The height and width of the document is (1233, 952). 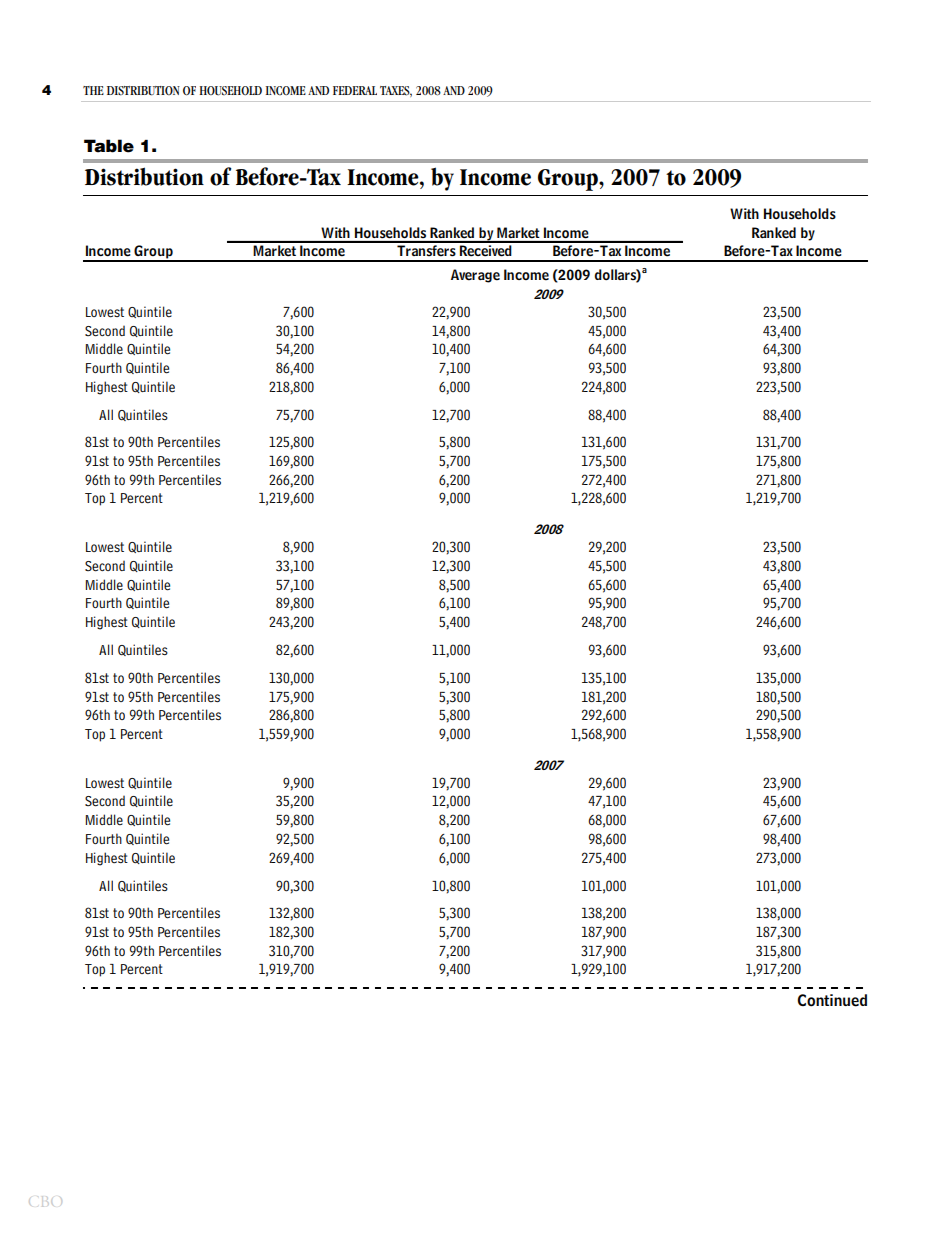 What do you see at coordinates (45, 1201) in the document?
I see `CBO` at bounding box center [45, 1201].
